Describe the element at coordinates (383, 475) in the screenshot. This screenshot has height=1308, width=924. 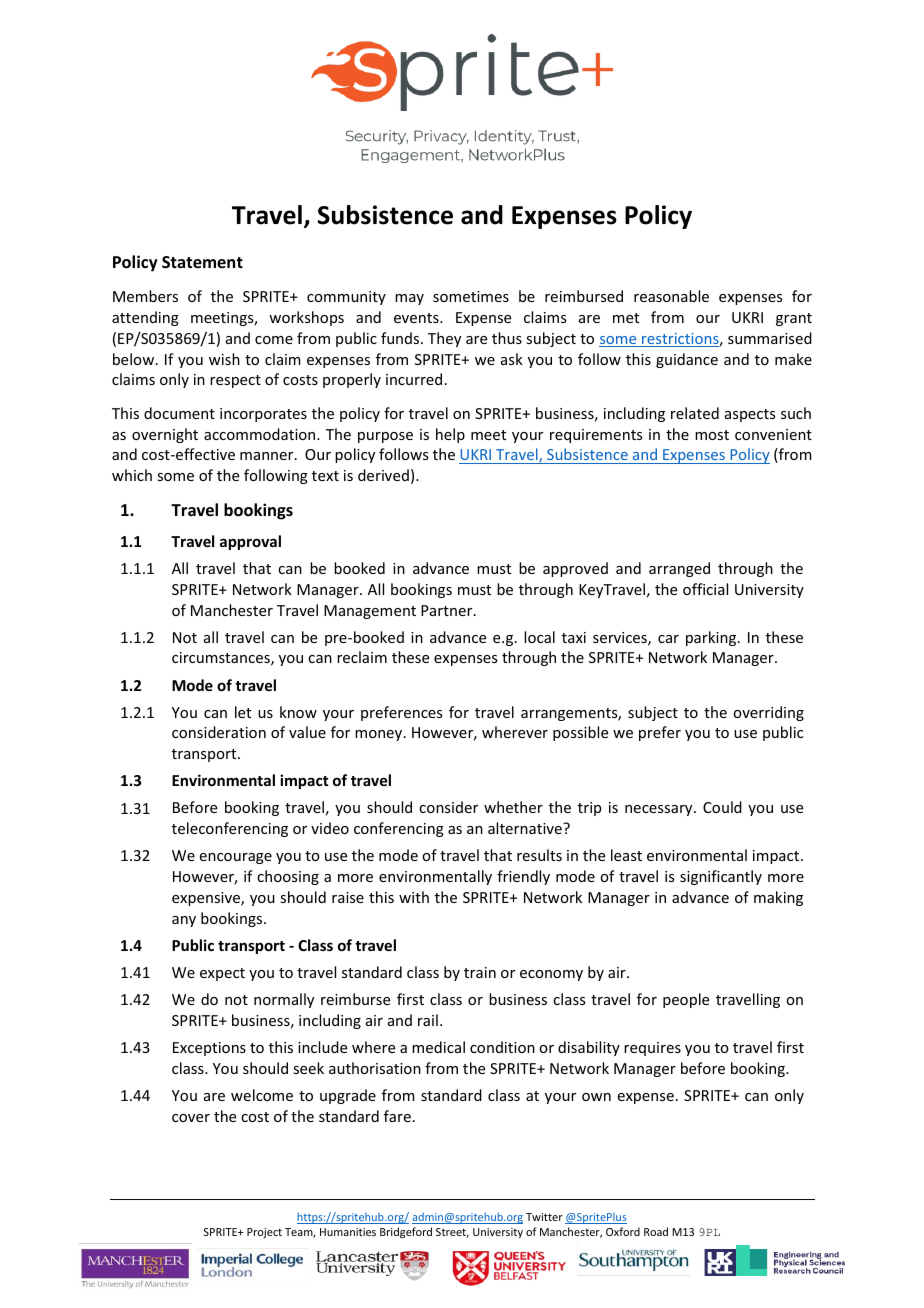
I see `derived` at that location.
